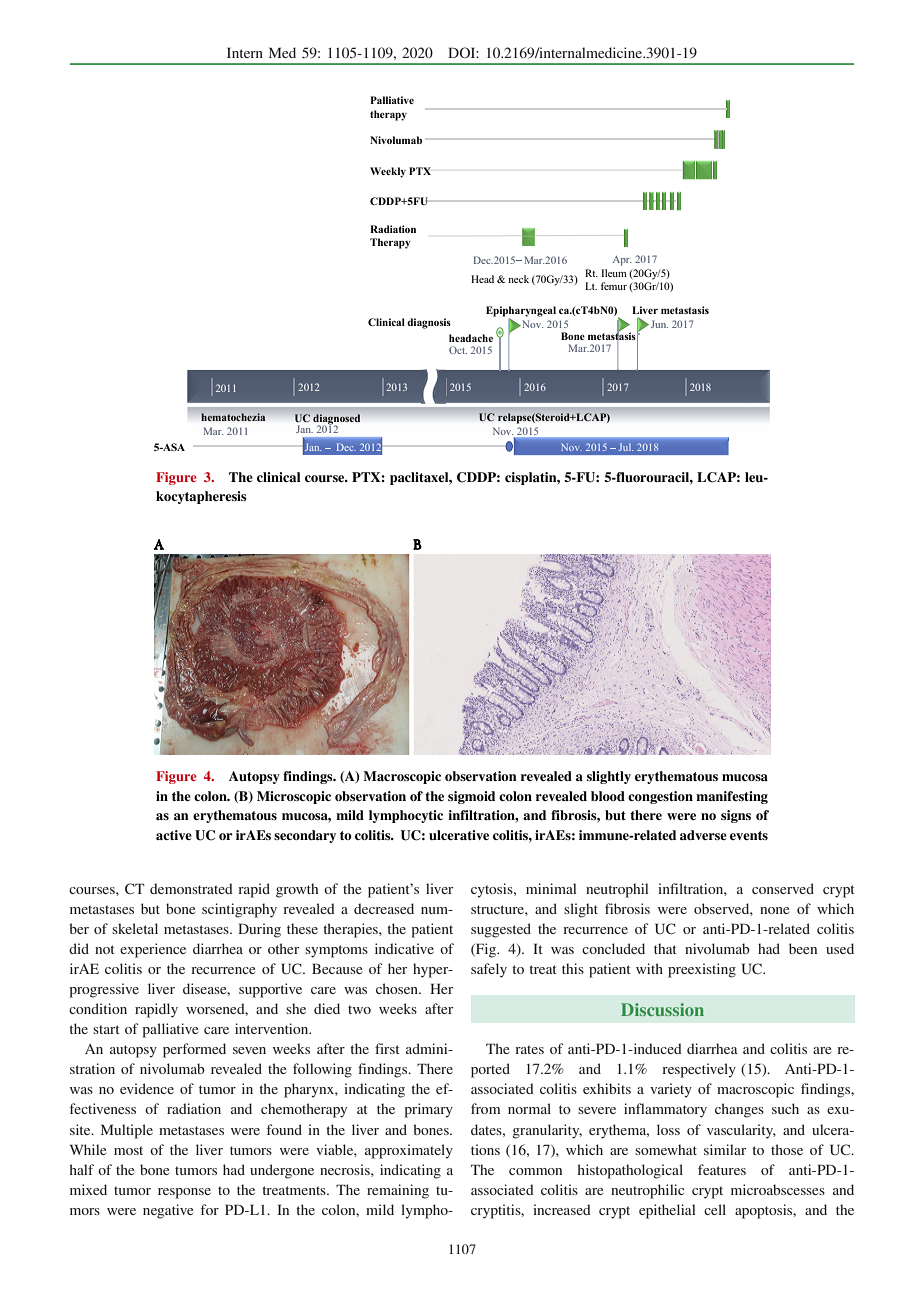 The image size is (924, 1308). What do you see at coordinates (736, 816) in the page?
I see `signs` at bounding box center [736, 816].
